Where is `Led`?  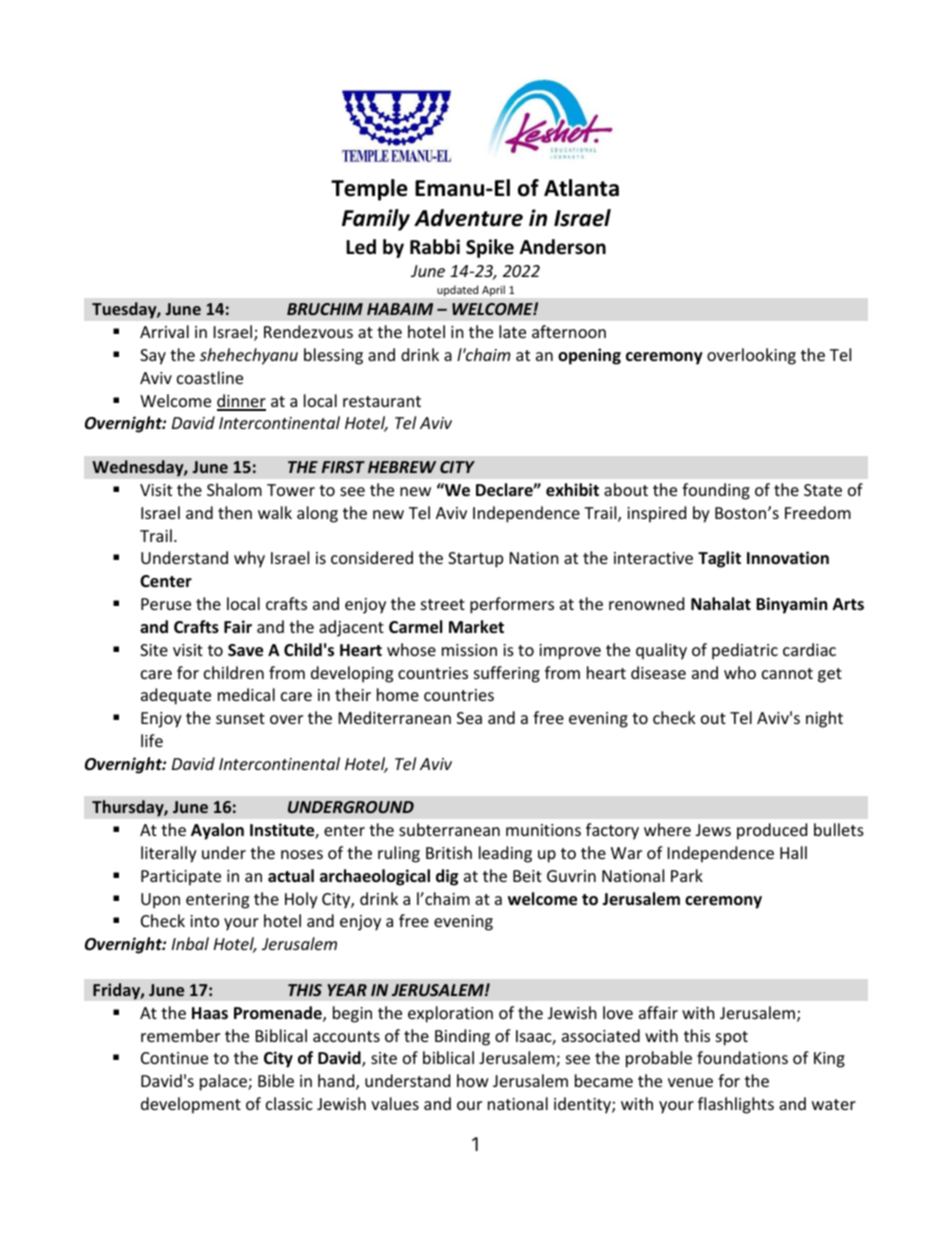
Led is located at coordinates (361, 247).
